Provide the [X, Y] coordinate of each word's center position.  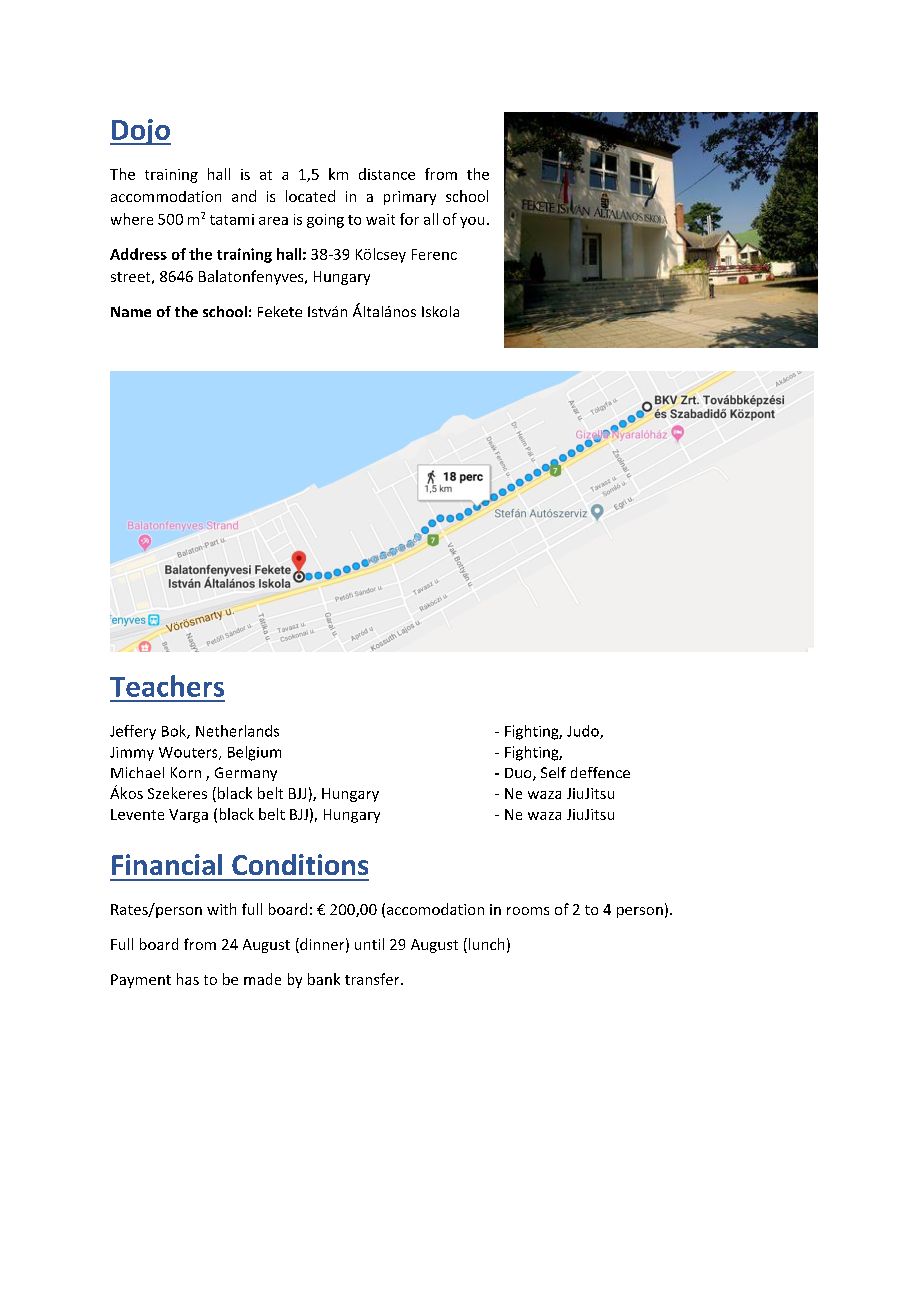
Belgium [254, 753]
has [188, 979]
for [409, 219]
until [369, 944]
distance [387, 174]
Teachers [167, 686]
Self [553, 772]
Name [131, 311]
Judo [584, 732]
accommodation [166, 196]
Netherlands [237, 731]
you [472, 222]
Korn [186, 772]
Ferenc [434, 254]
